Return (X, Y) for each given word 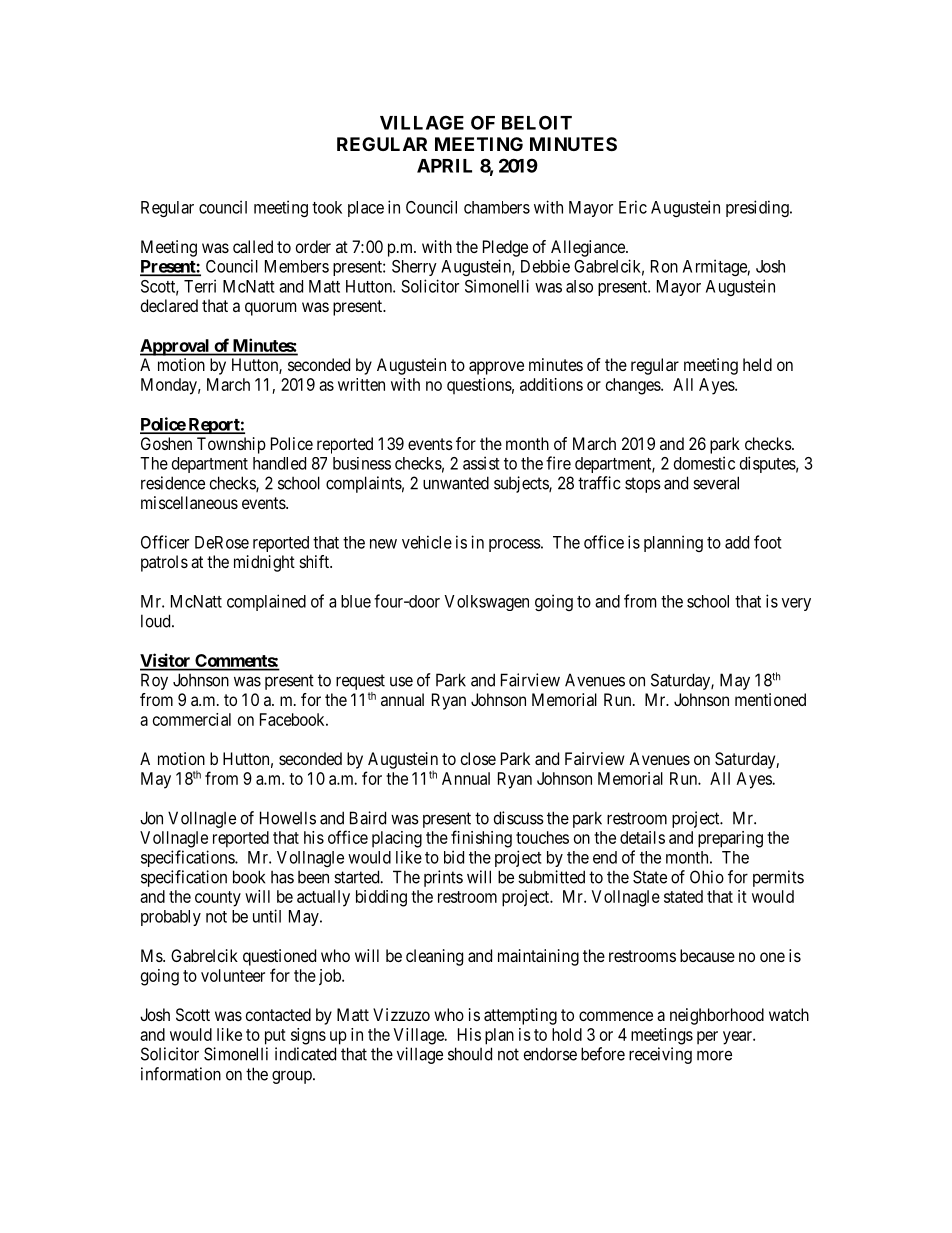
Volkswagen (486, 603)
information (181, 1074)
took (327, 207)
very (796, 604)
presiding (758, 208)
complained (266, 602)
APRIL (444, 166)
